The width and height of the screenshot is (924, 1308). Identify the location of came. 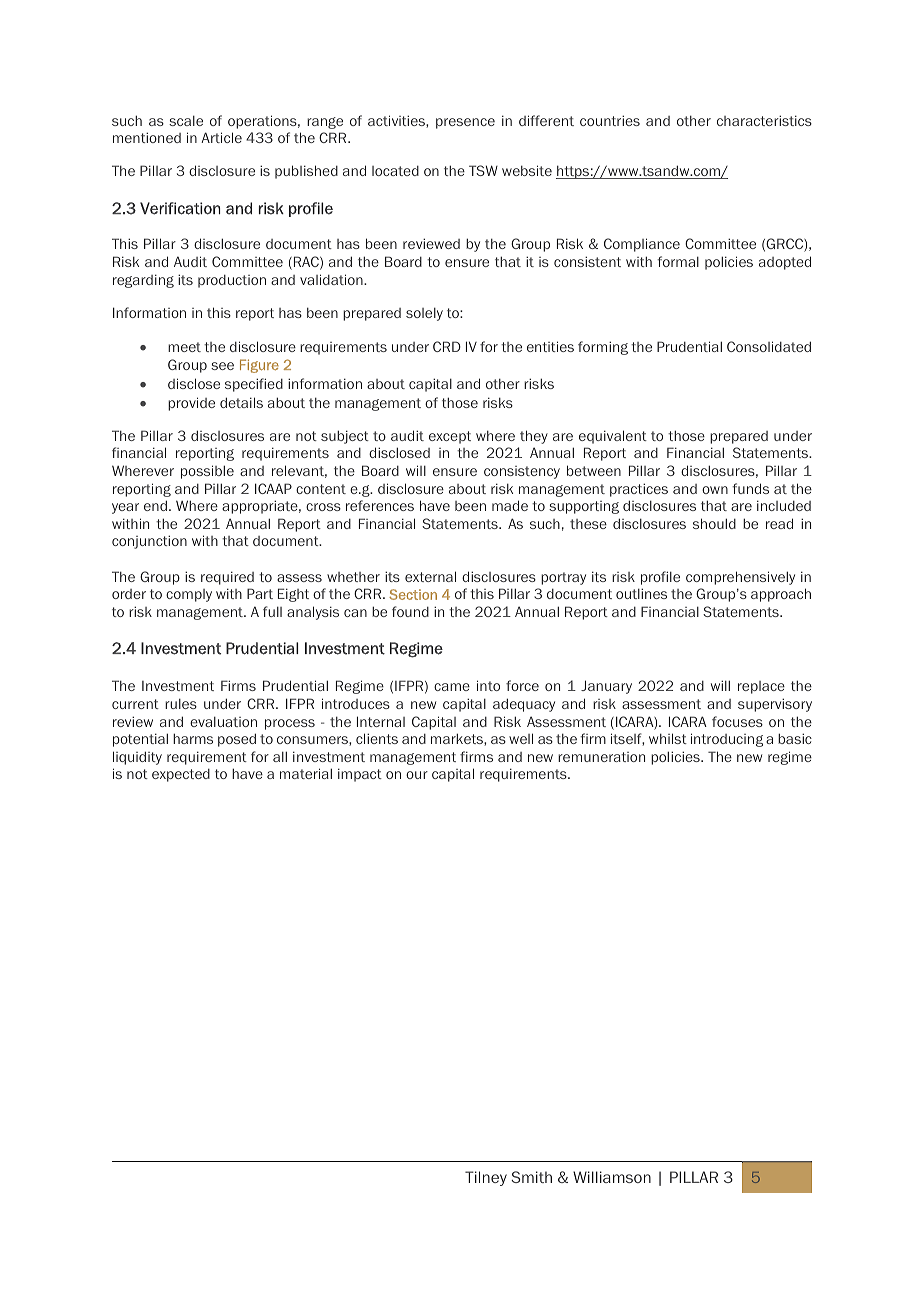
(452, 687).
